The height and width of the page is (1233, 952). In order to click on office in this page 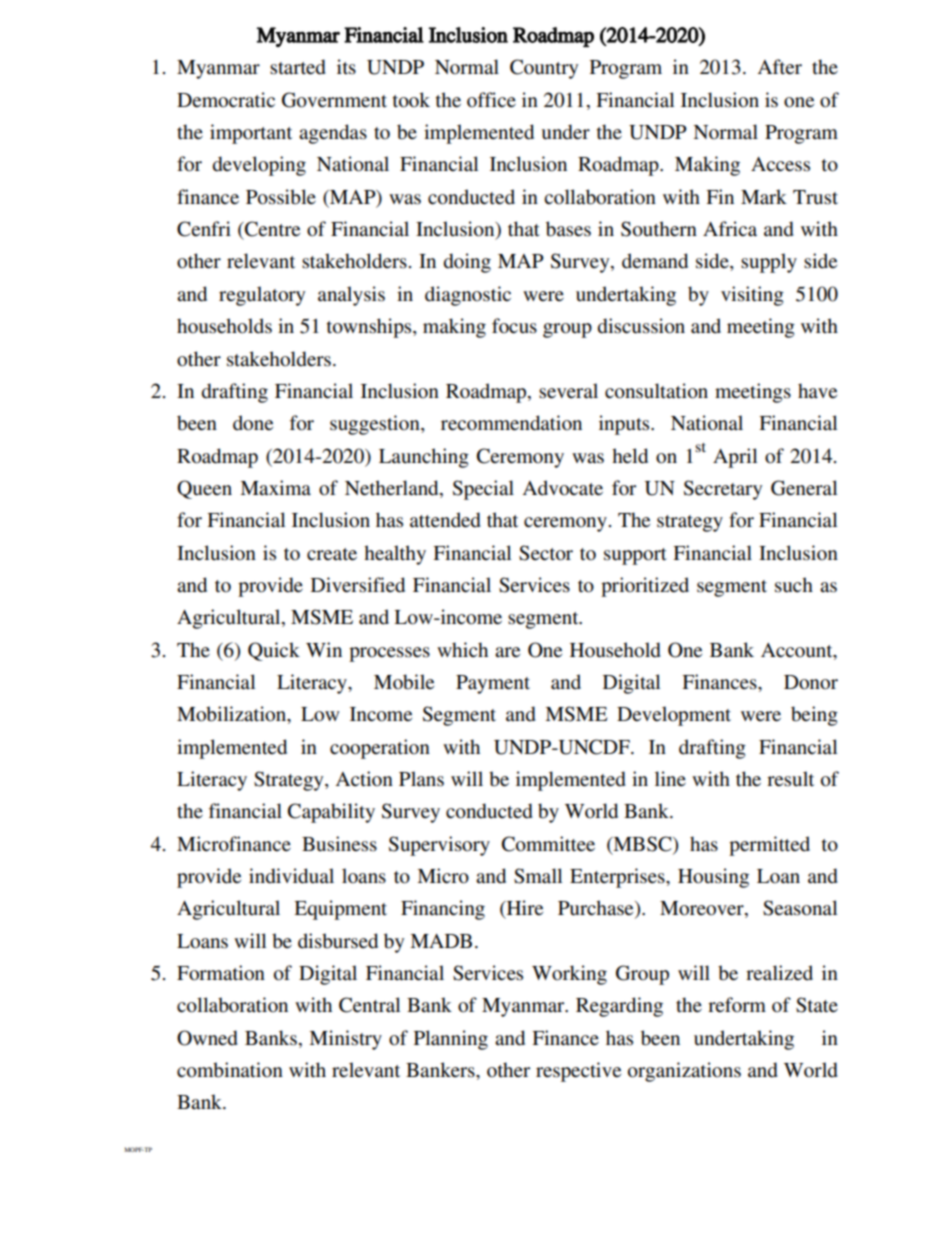, I will do `click(491, 100)`.
